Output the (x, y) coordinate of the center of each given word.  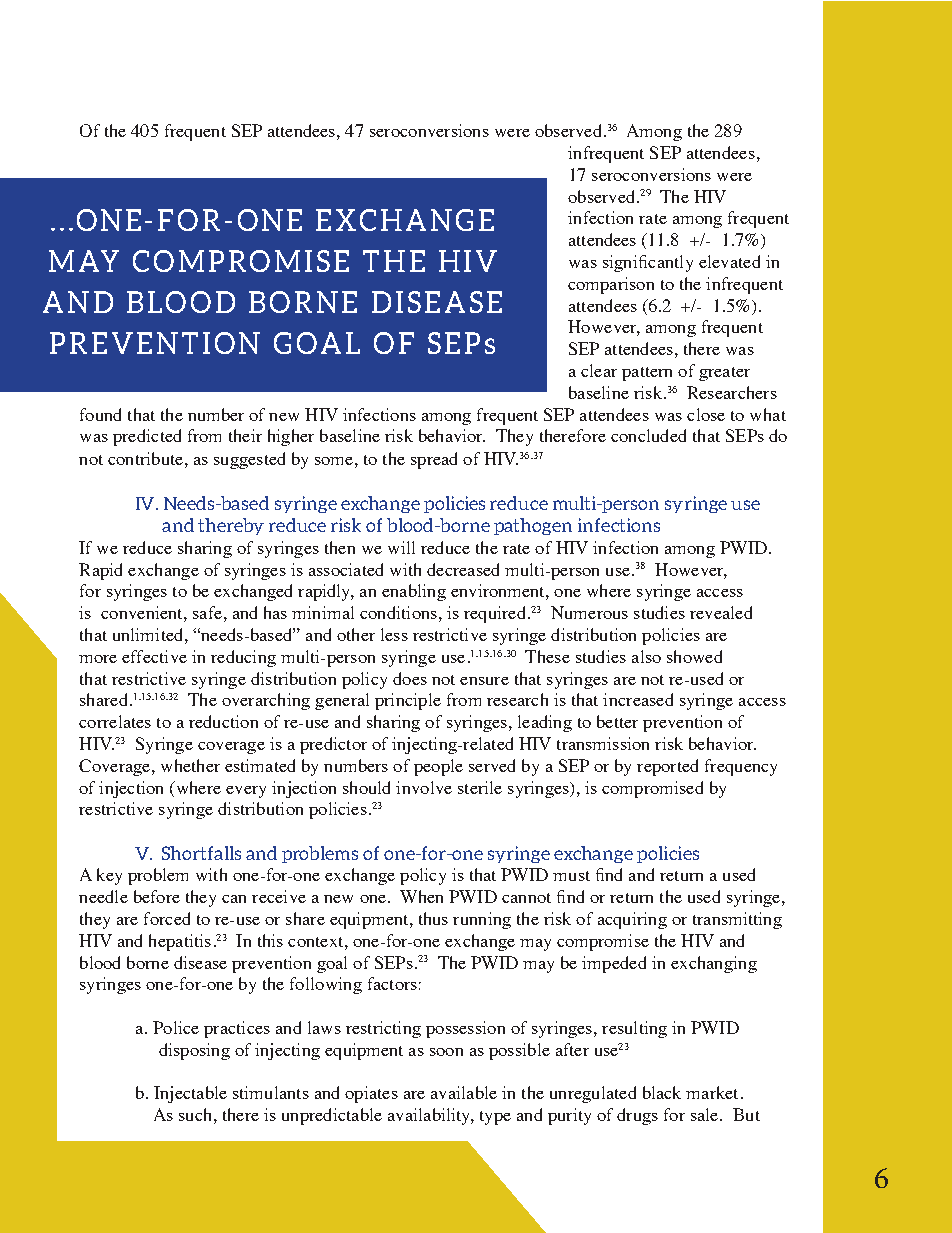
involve (424, 787)
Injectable (190, 1094)
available (464, 1092)
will (401, 547)
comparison (611, 285)
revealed (721, 612)
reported (667, 767)
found (100, 414)
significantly (648, 263)
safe (207, 612)
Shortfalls (201, 853)
